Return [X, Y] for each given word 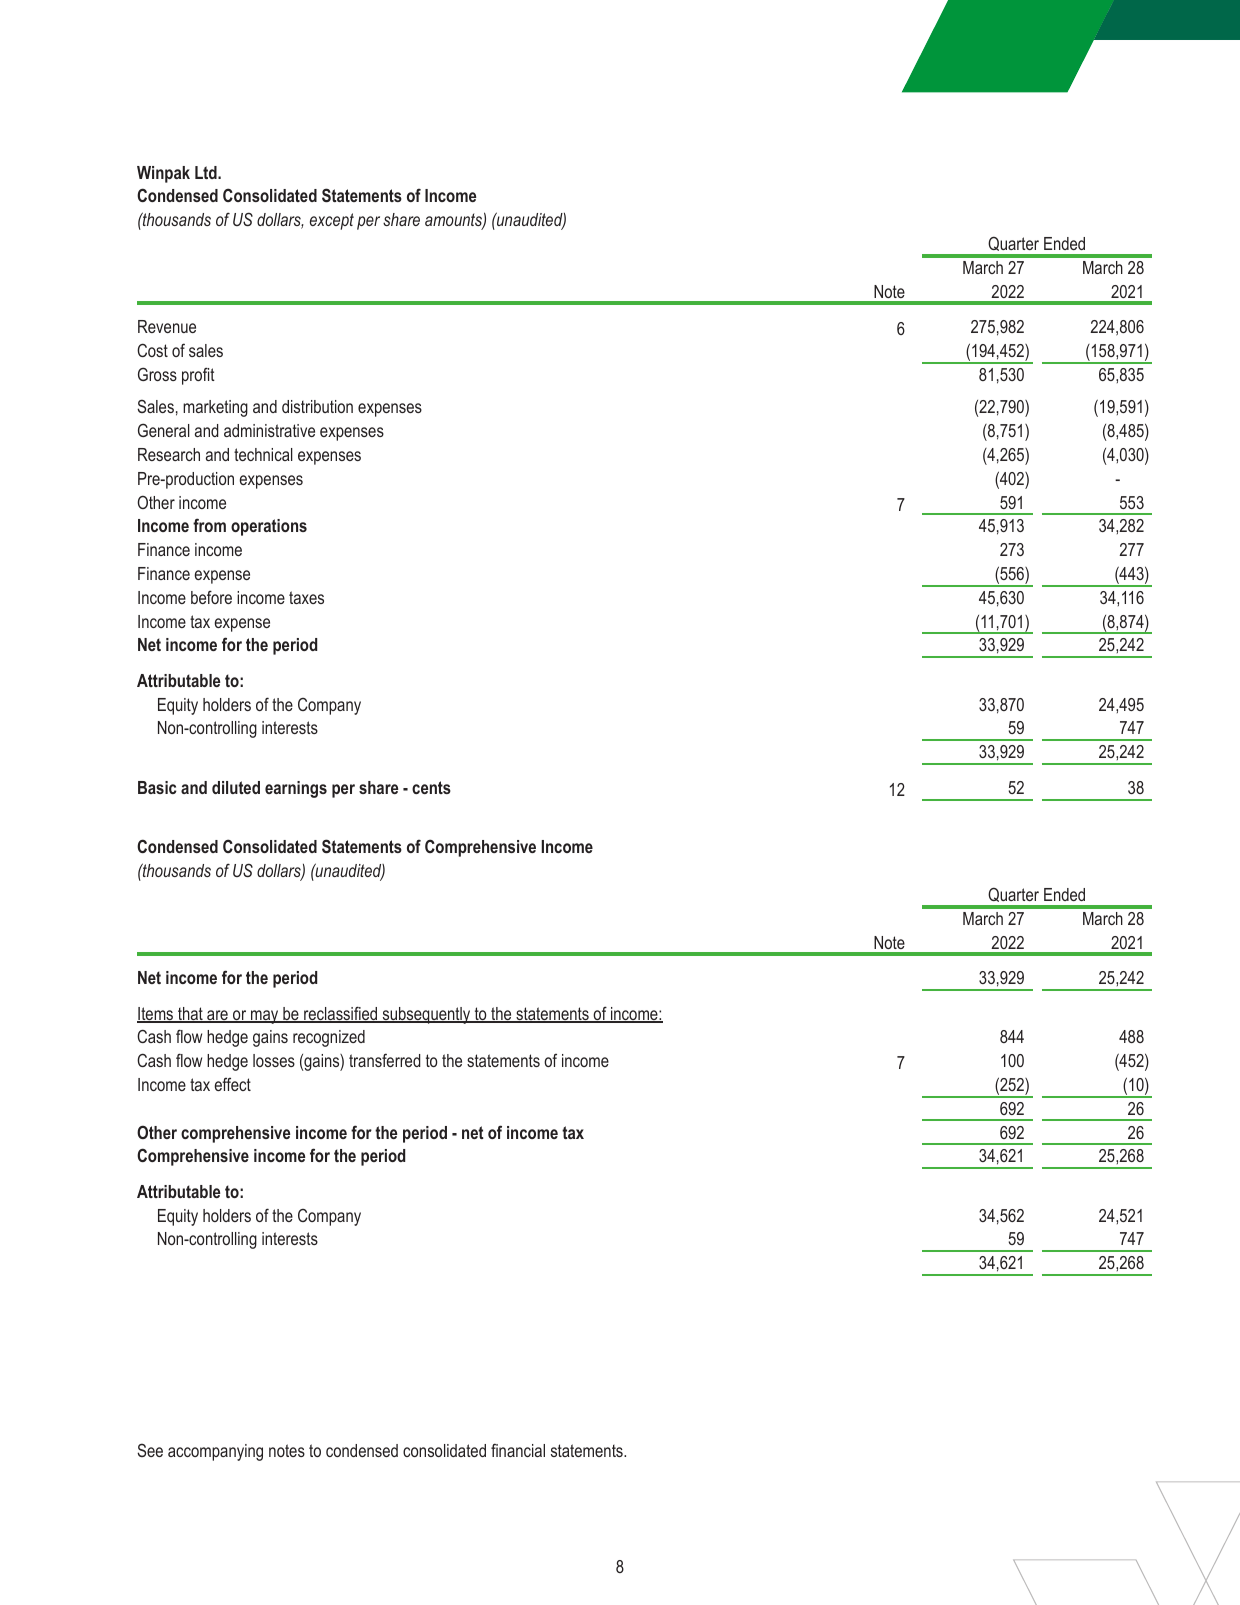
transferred [385, 1060]
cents [431, 787]
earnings [296, 789]
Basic [157, 787]
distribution [317, 406]
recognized [329, 1038]
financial [518, 1450]
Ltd [207, 172]
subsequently [426, 1015]
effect [232, 1084]
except [332, 221]
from [209, 525]
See [150, 1450]
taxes [306, 597]
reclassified [341, 1014]
